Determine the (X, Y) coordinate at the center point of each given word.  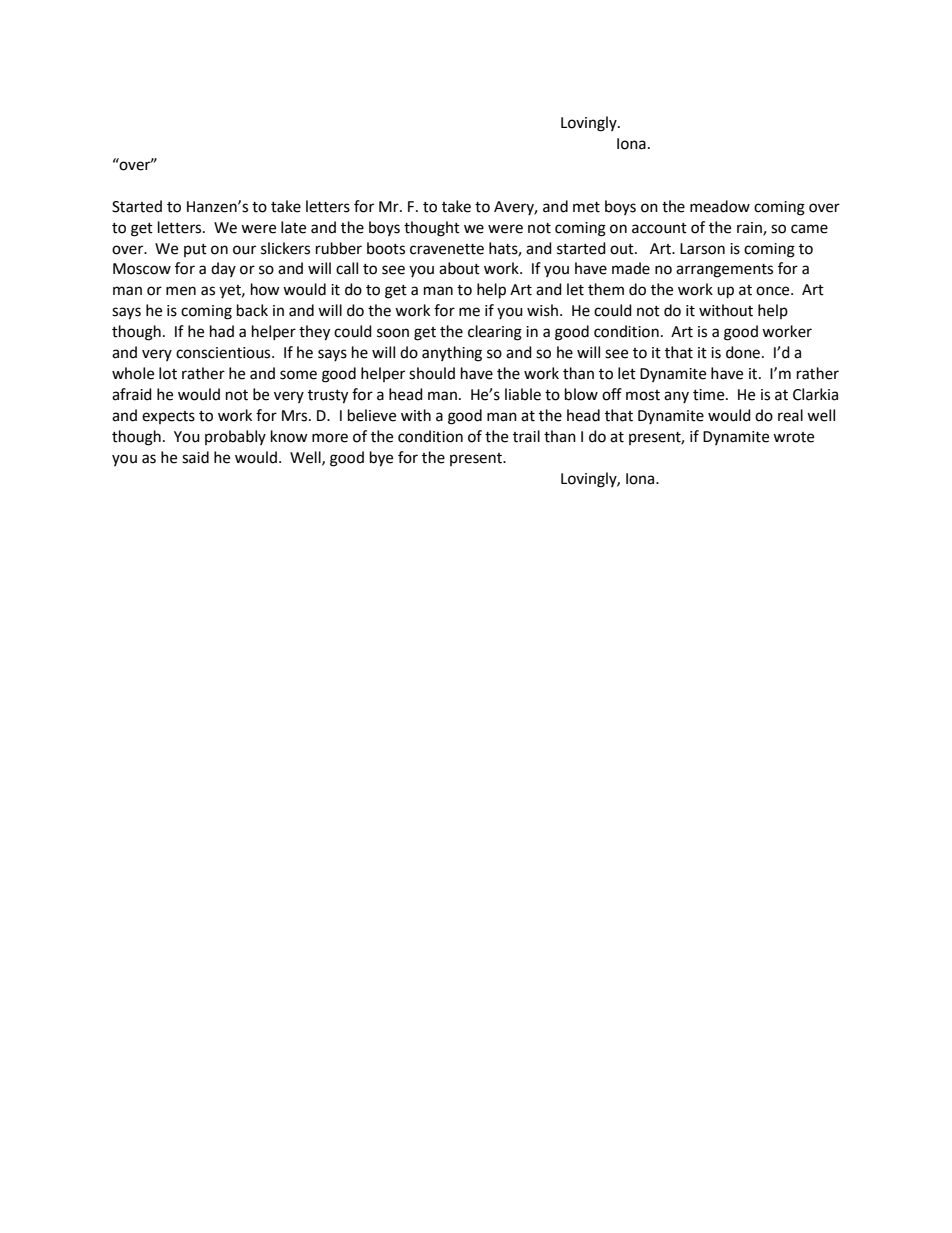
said (195, 457)
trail (526, 436)
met (586, 207)
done (744, 352)
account (659, 228)
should (432, 373)
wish (542, 310)
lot (168, 373)
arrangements (724, 271)
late (293, 227)
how (265, 289)
